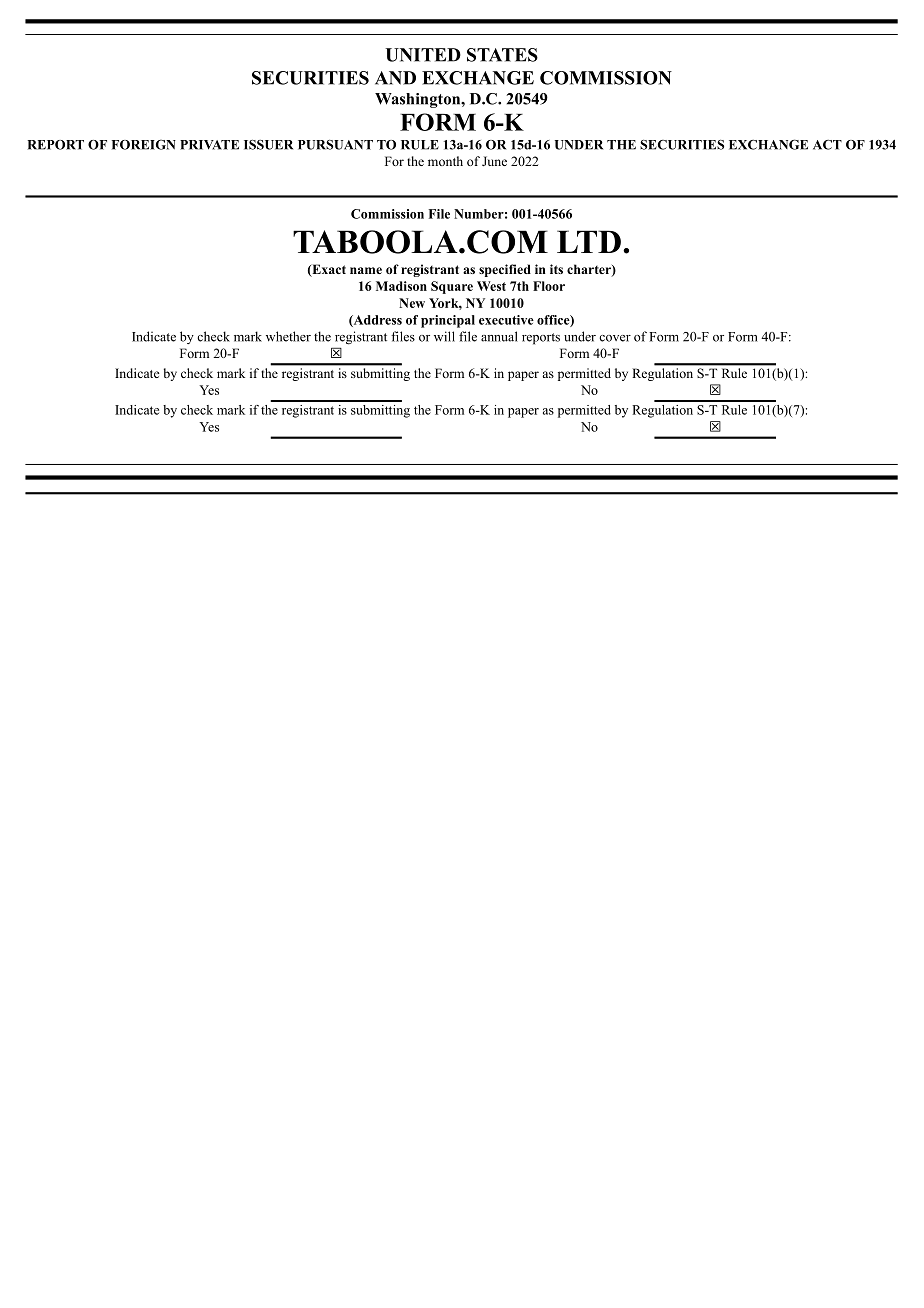 The image size is (924, 1308). Describe the element at coordinates (423, 55) in the screenshot. I see `UNITED` at that location.
